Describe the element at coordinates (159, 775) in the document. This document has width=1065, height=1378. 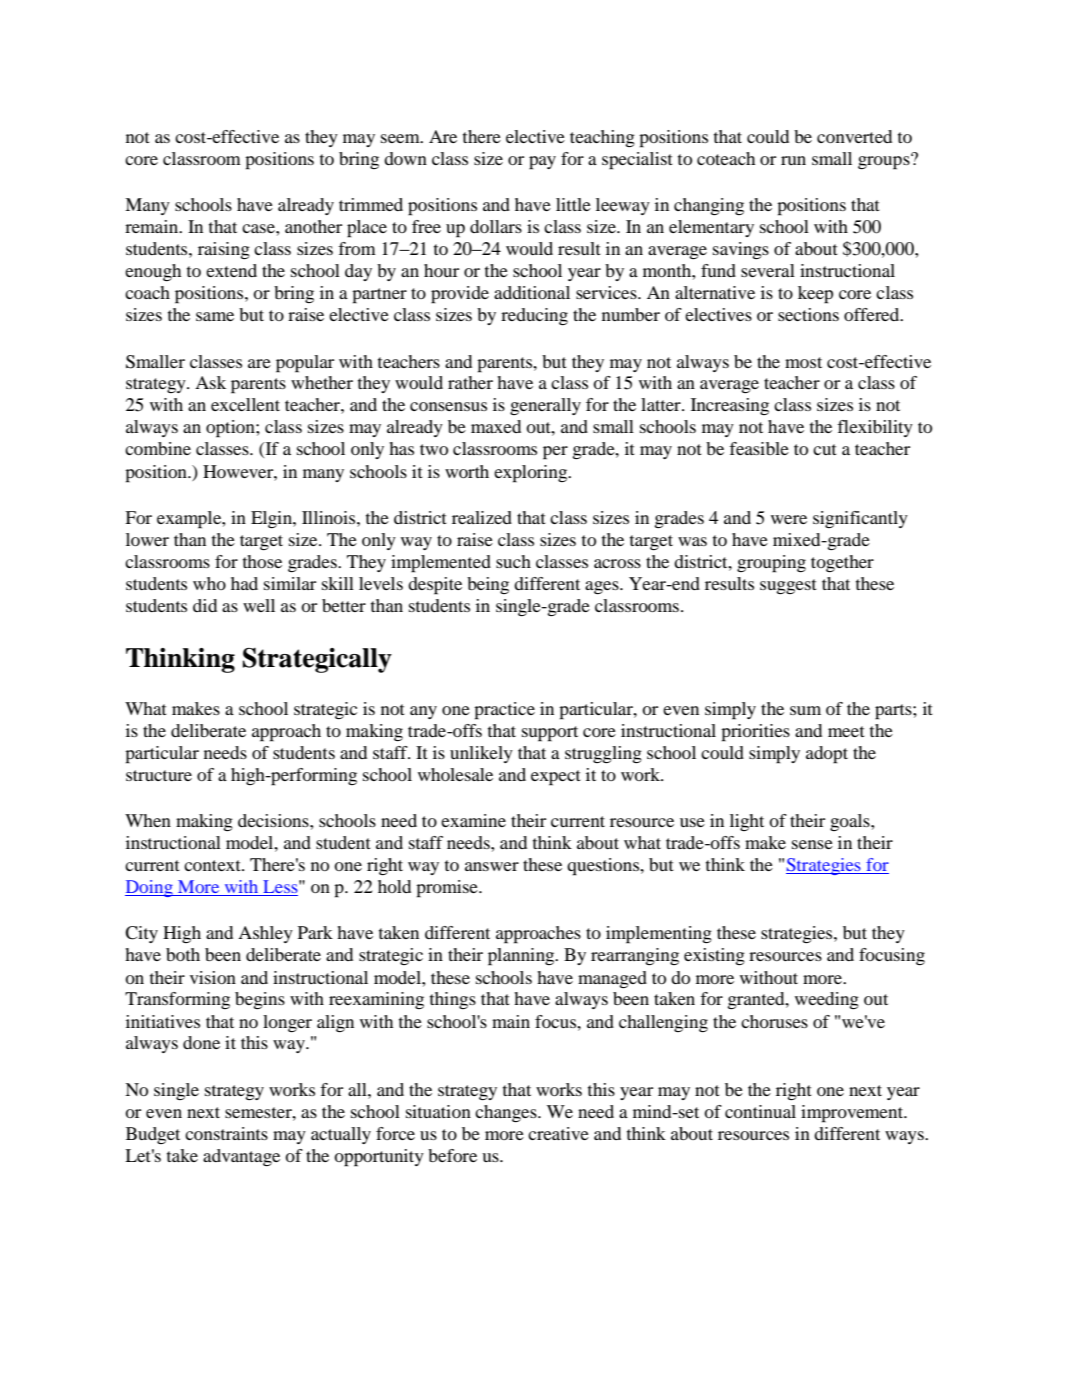
I see `structure` at that location.
